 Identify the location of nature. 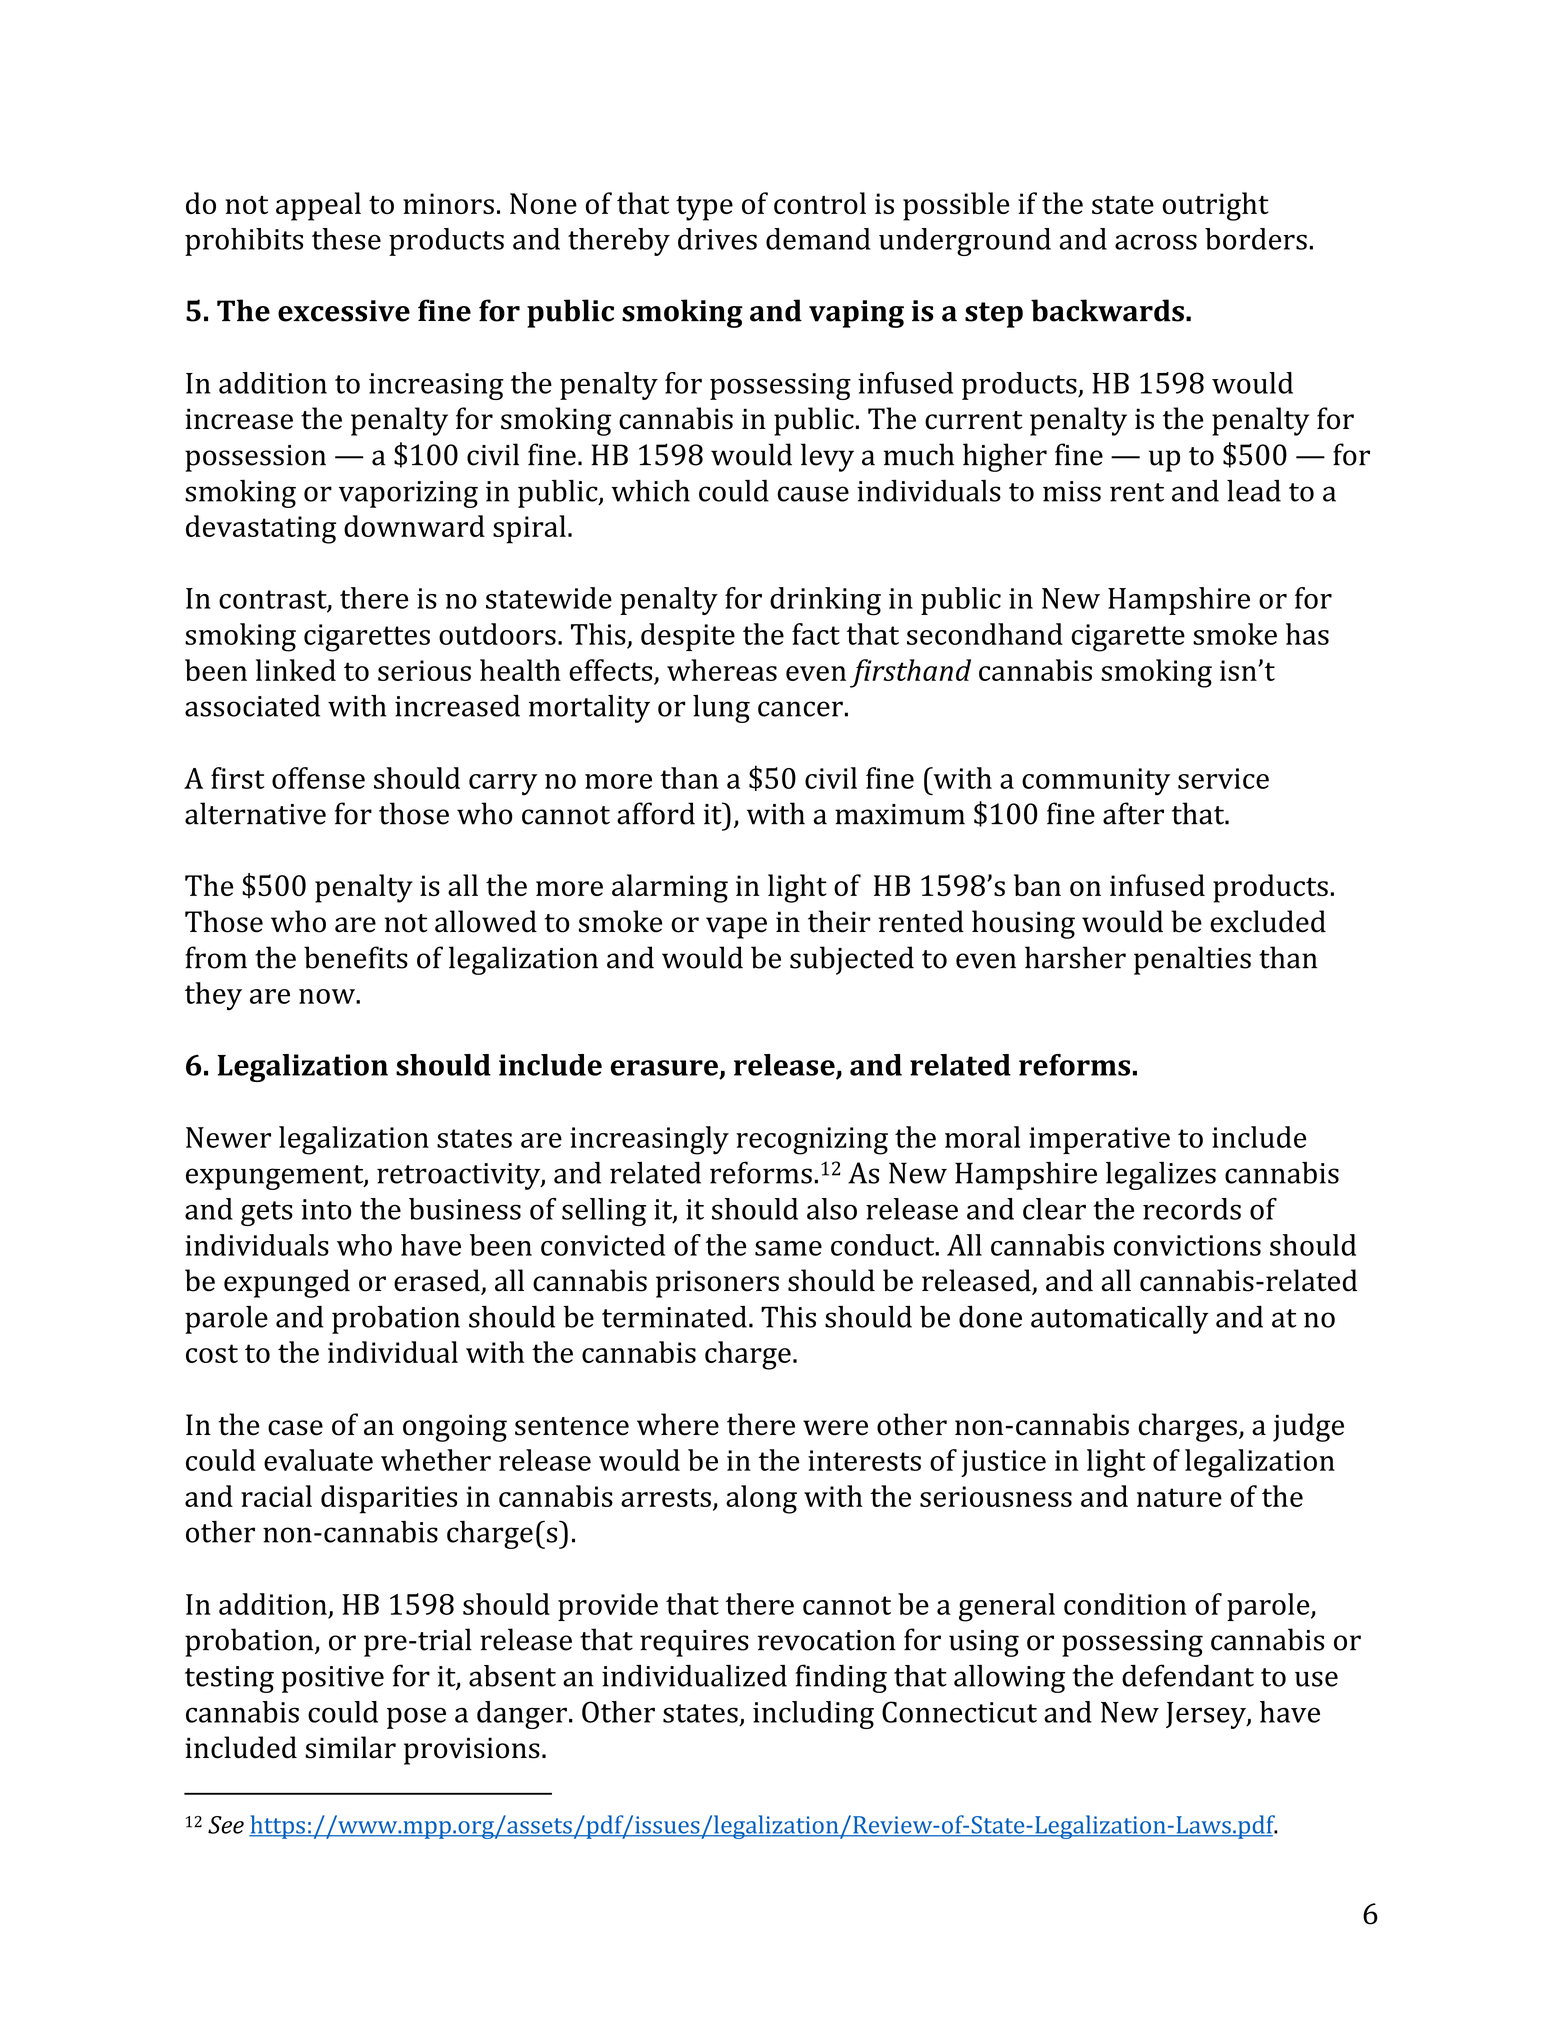
(1179, 1497).
